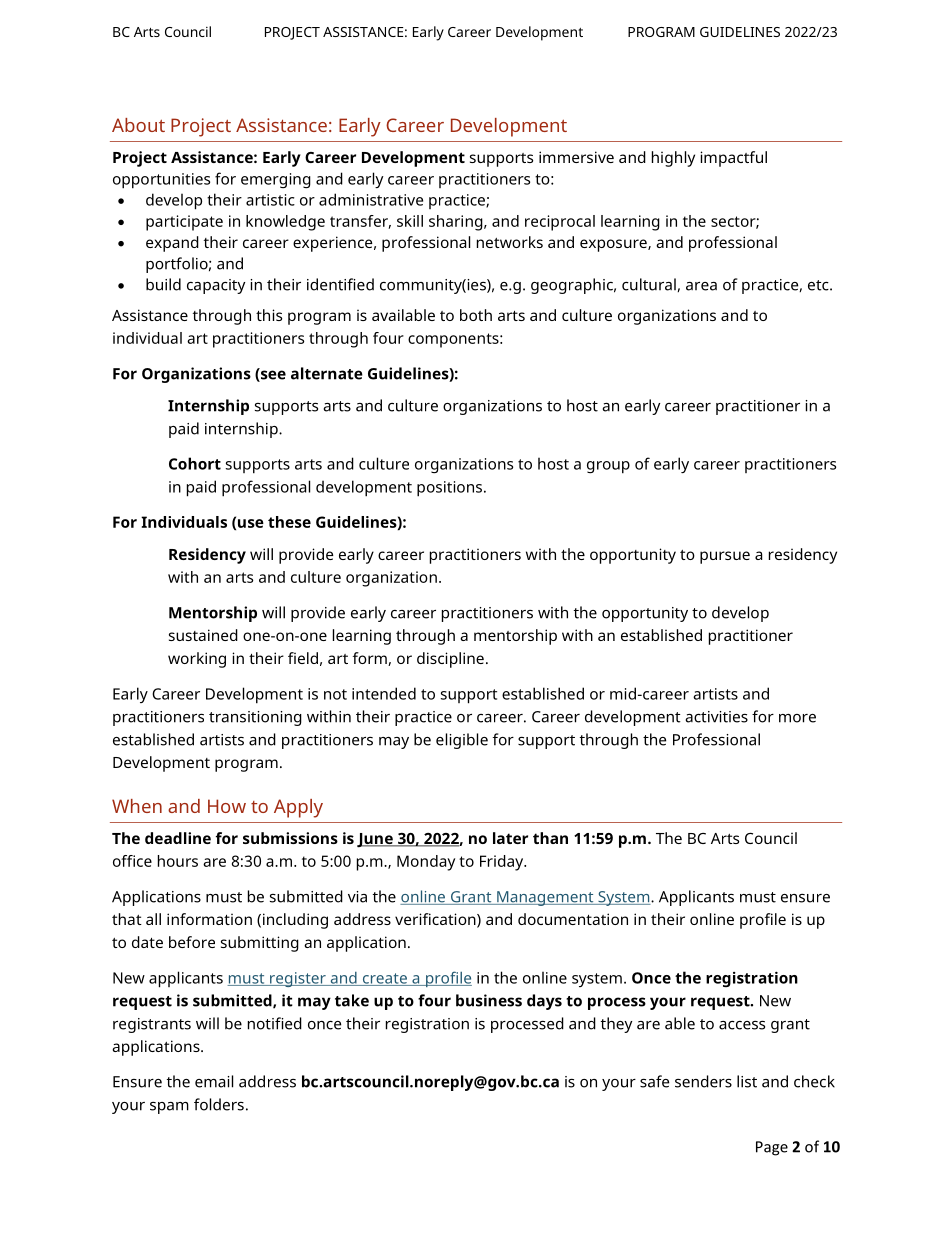  Describe the element at coordinates (576, 157) in the screenshot. I see `immersive` at that location.
